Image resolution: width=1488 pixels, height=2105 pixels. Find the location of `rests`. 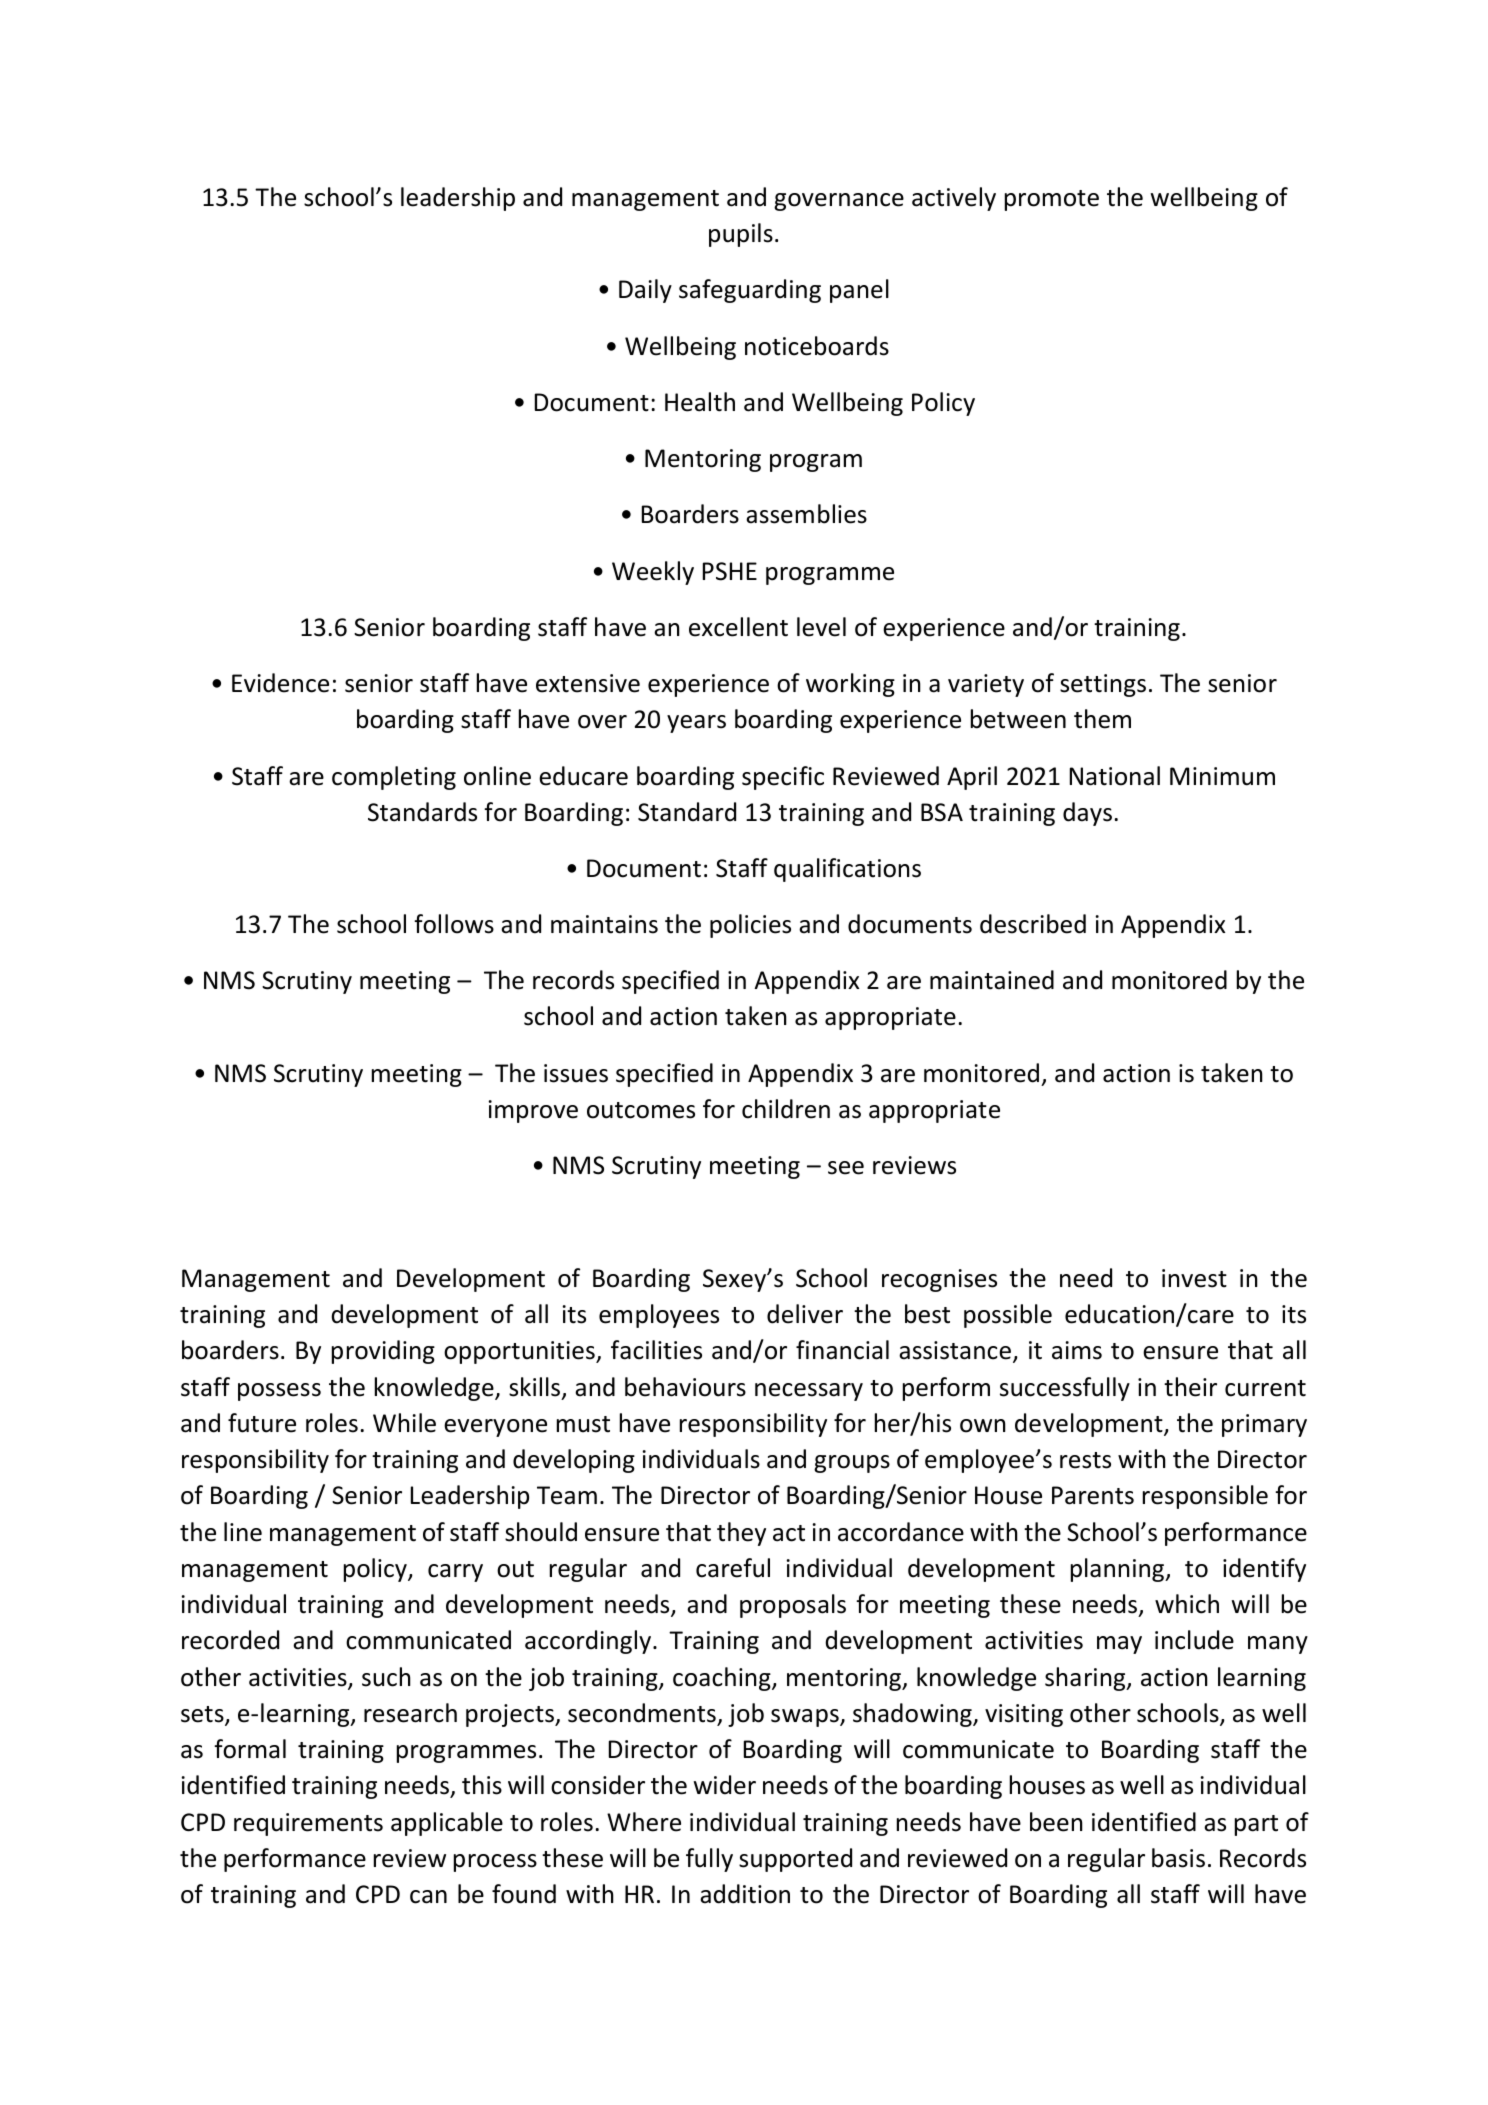

rests is located at coordinates (1085, 1460).
